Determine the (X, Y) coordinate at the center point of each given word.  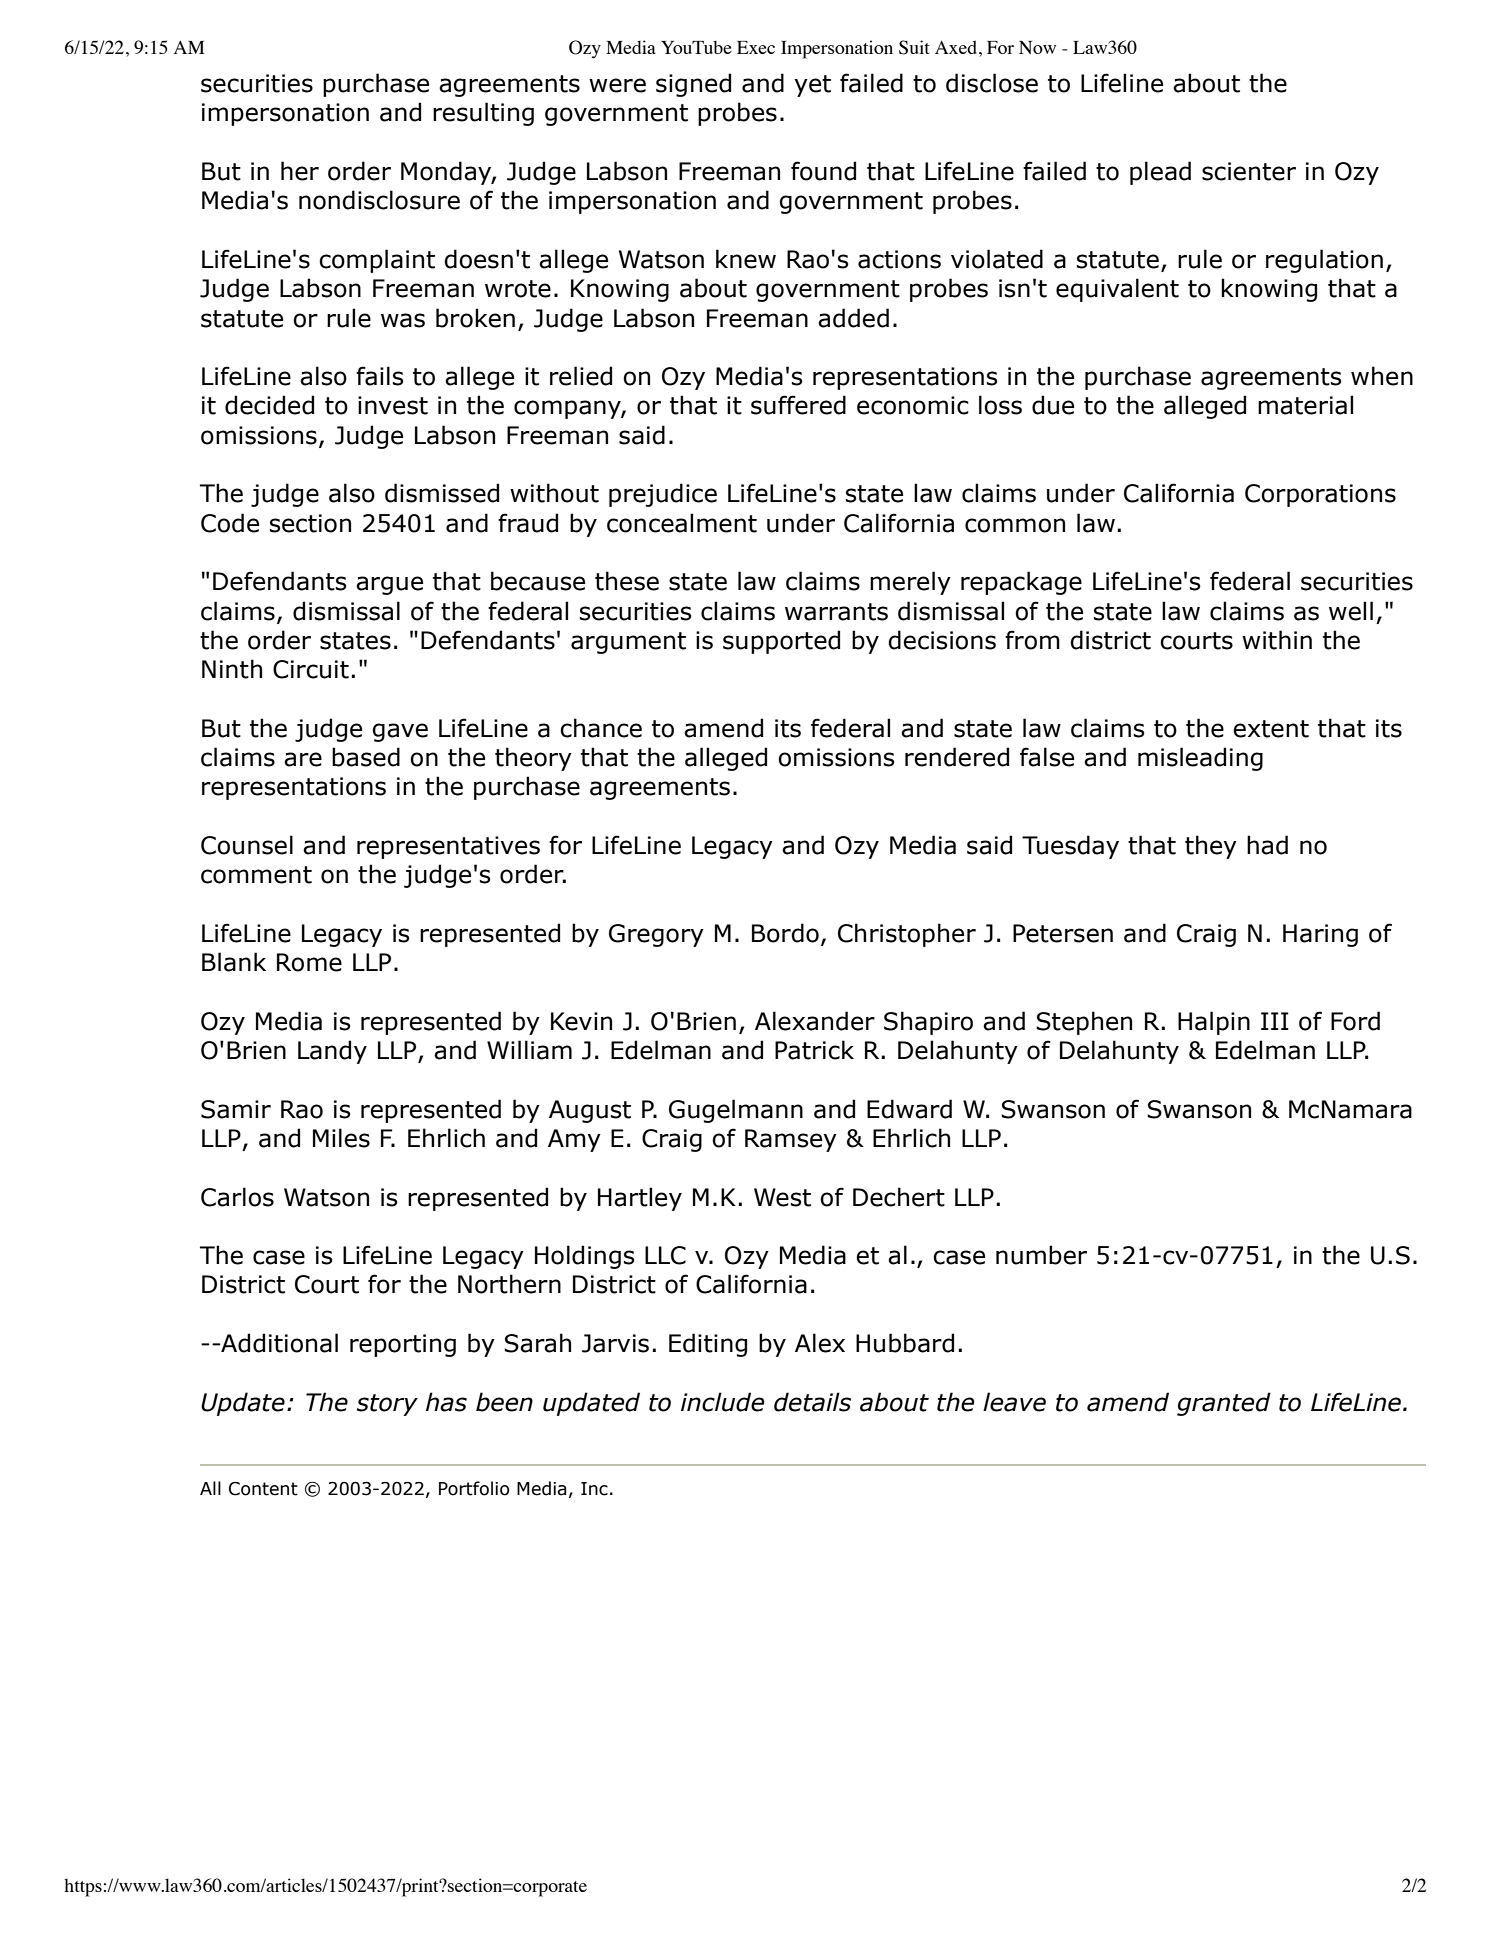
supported (781, 642)
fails (379, 376)
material (1305, 405)
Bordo (785, 933)
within (1277, 640)
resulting (483, 114)
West (782, 1197)
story (387, 1405)
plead (1160, 173)
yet (812, 86)
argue (389, 585)
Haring (1320, 935)
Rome (309, 962)
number (1041, 1255)
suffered (798, 405)
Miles (341, 1138)
